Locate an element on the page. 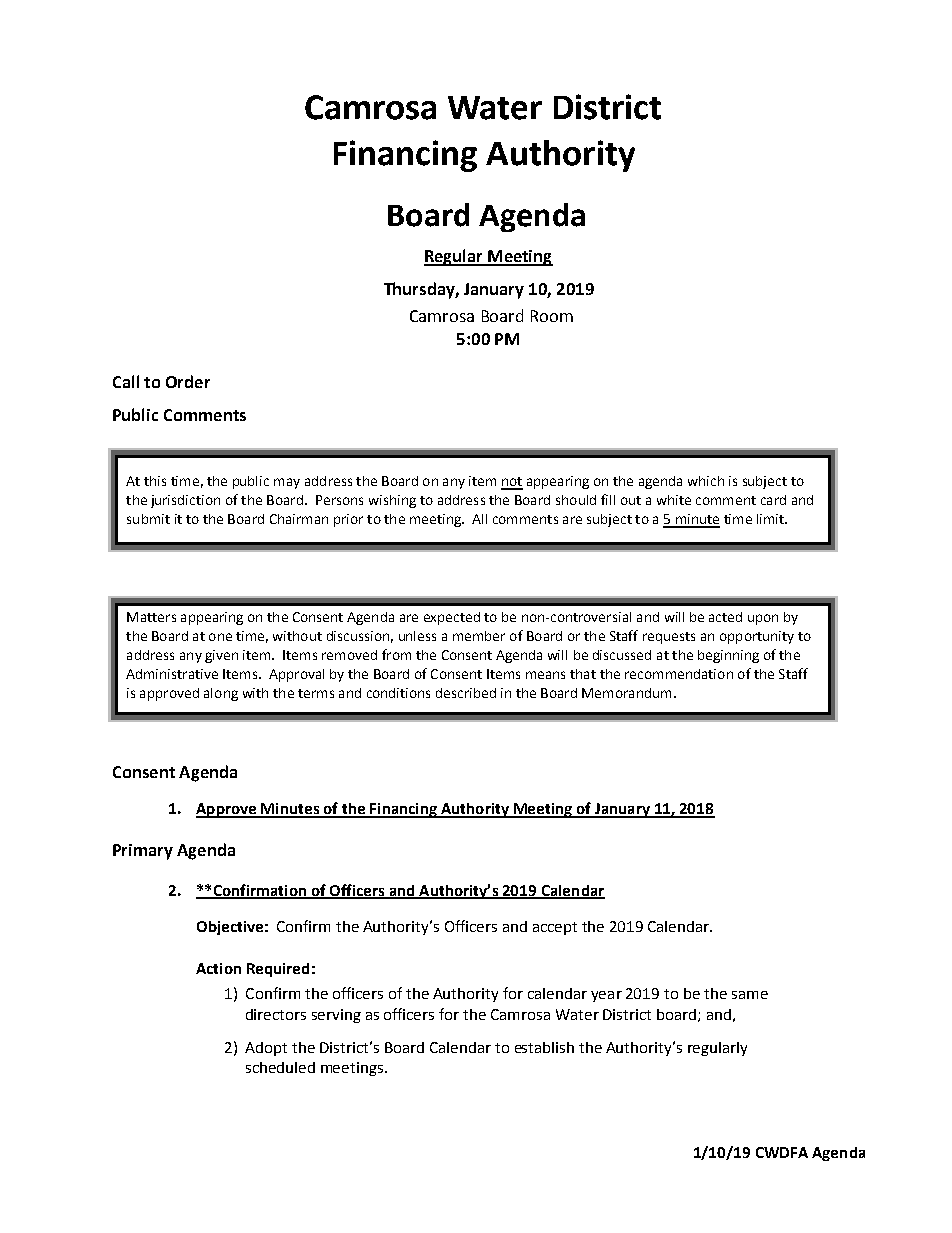  Matters is located at coordinates (151, 617).
